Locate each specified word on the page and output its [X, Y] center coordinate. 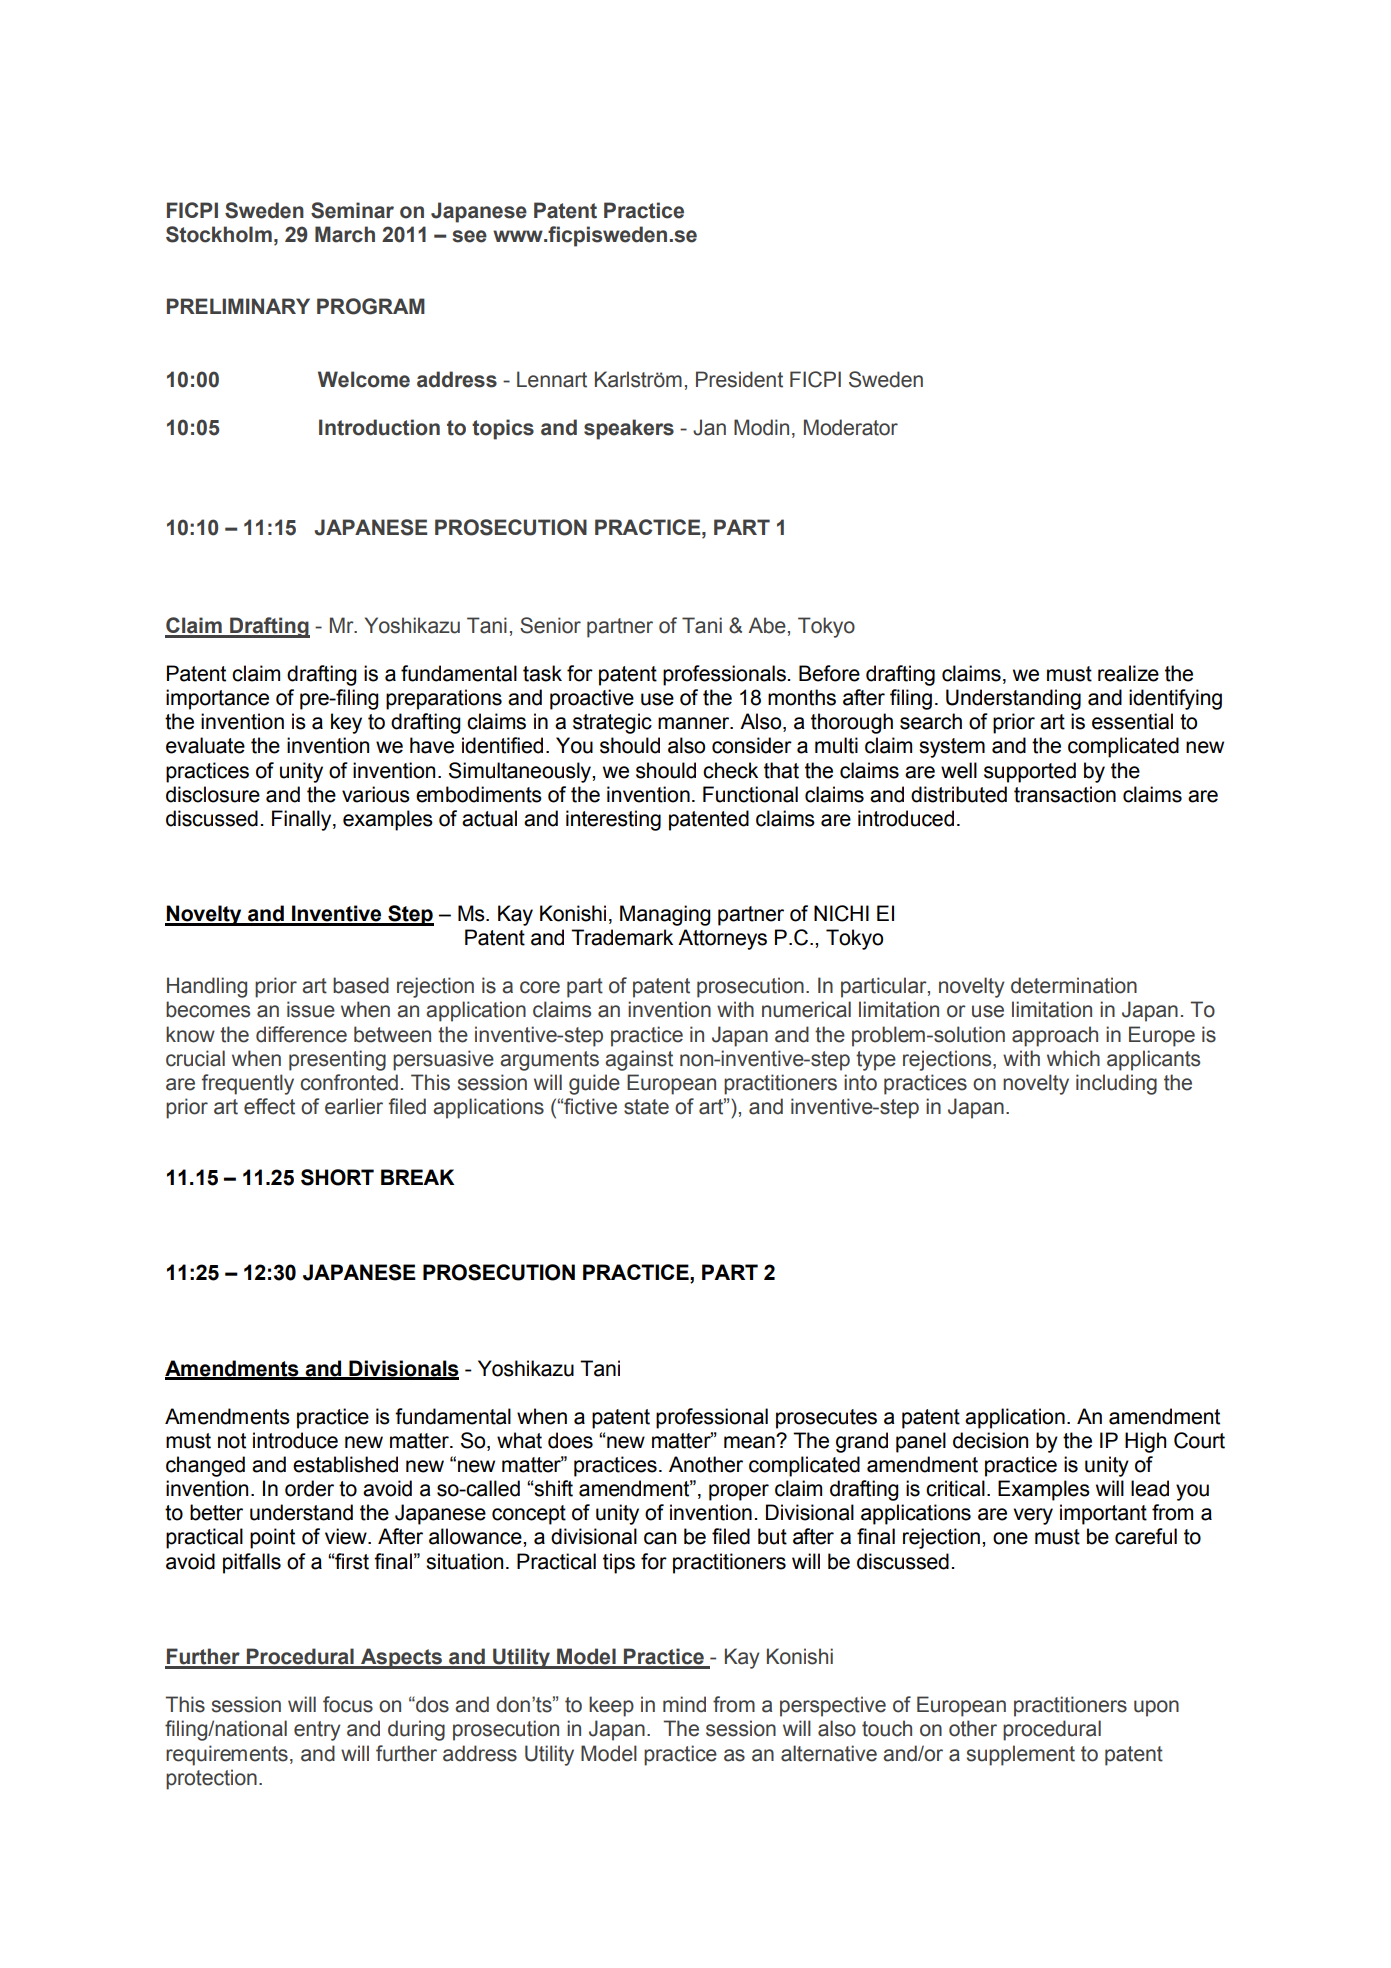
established [345, 1464]
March [345, 234]
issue [311, 1009]
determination [1074, 985]
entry [317, 1731]
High [1145, 1442]
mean [750, 1442]
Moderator [851, 427]
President [739, 379]
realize [1128, 673]
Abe [767, 625]
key [346, 723]
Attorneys [722, 939]
